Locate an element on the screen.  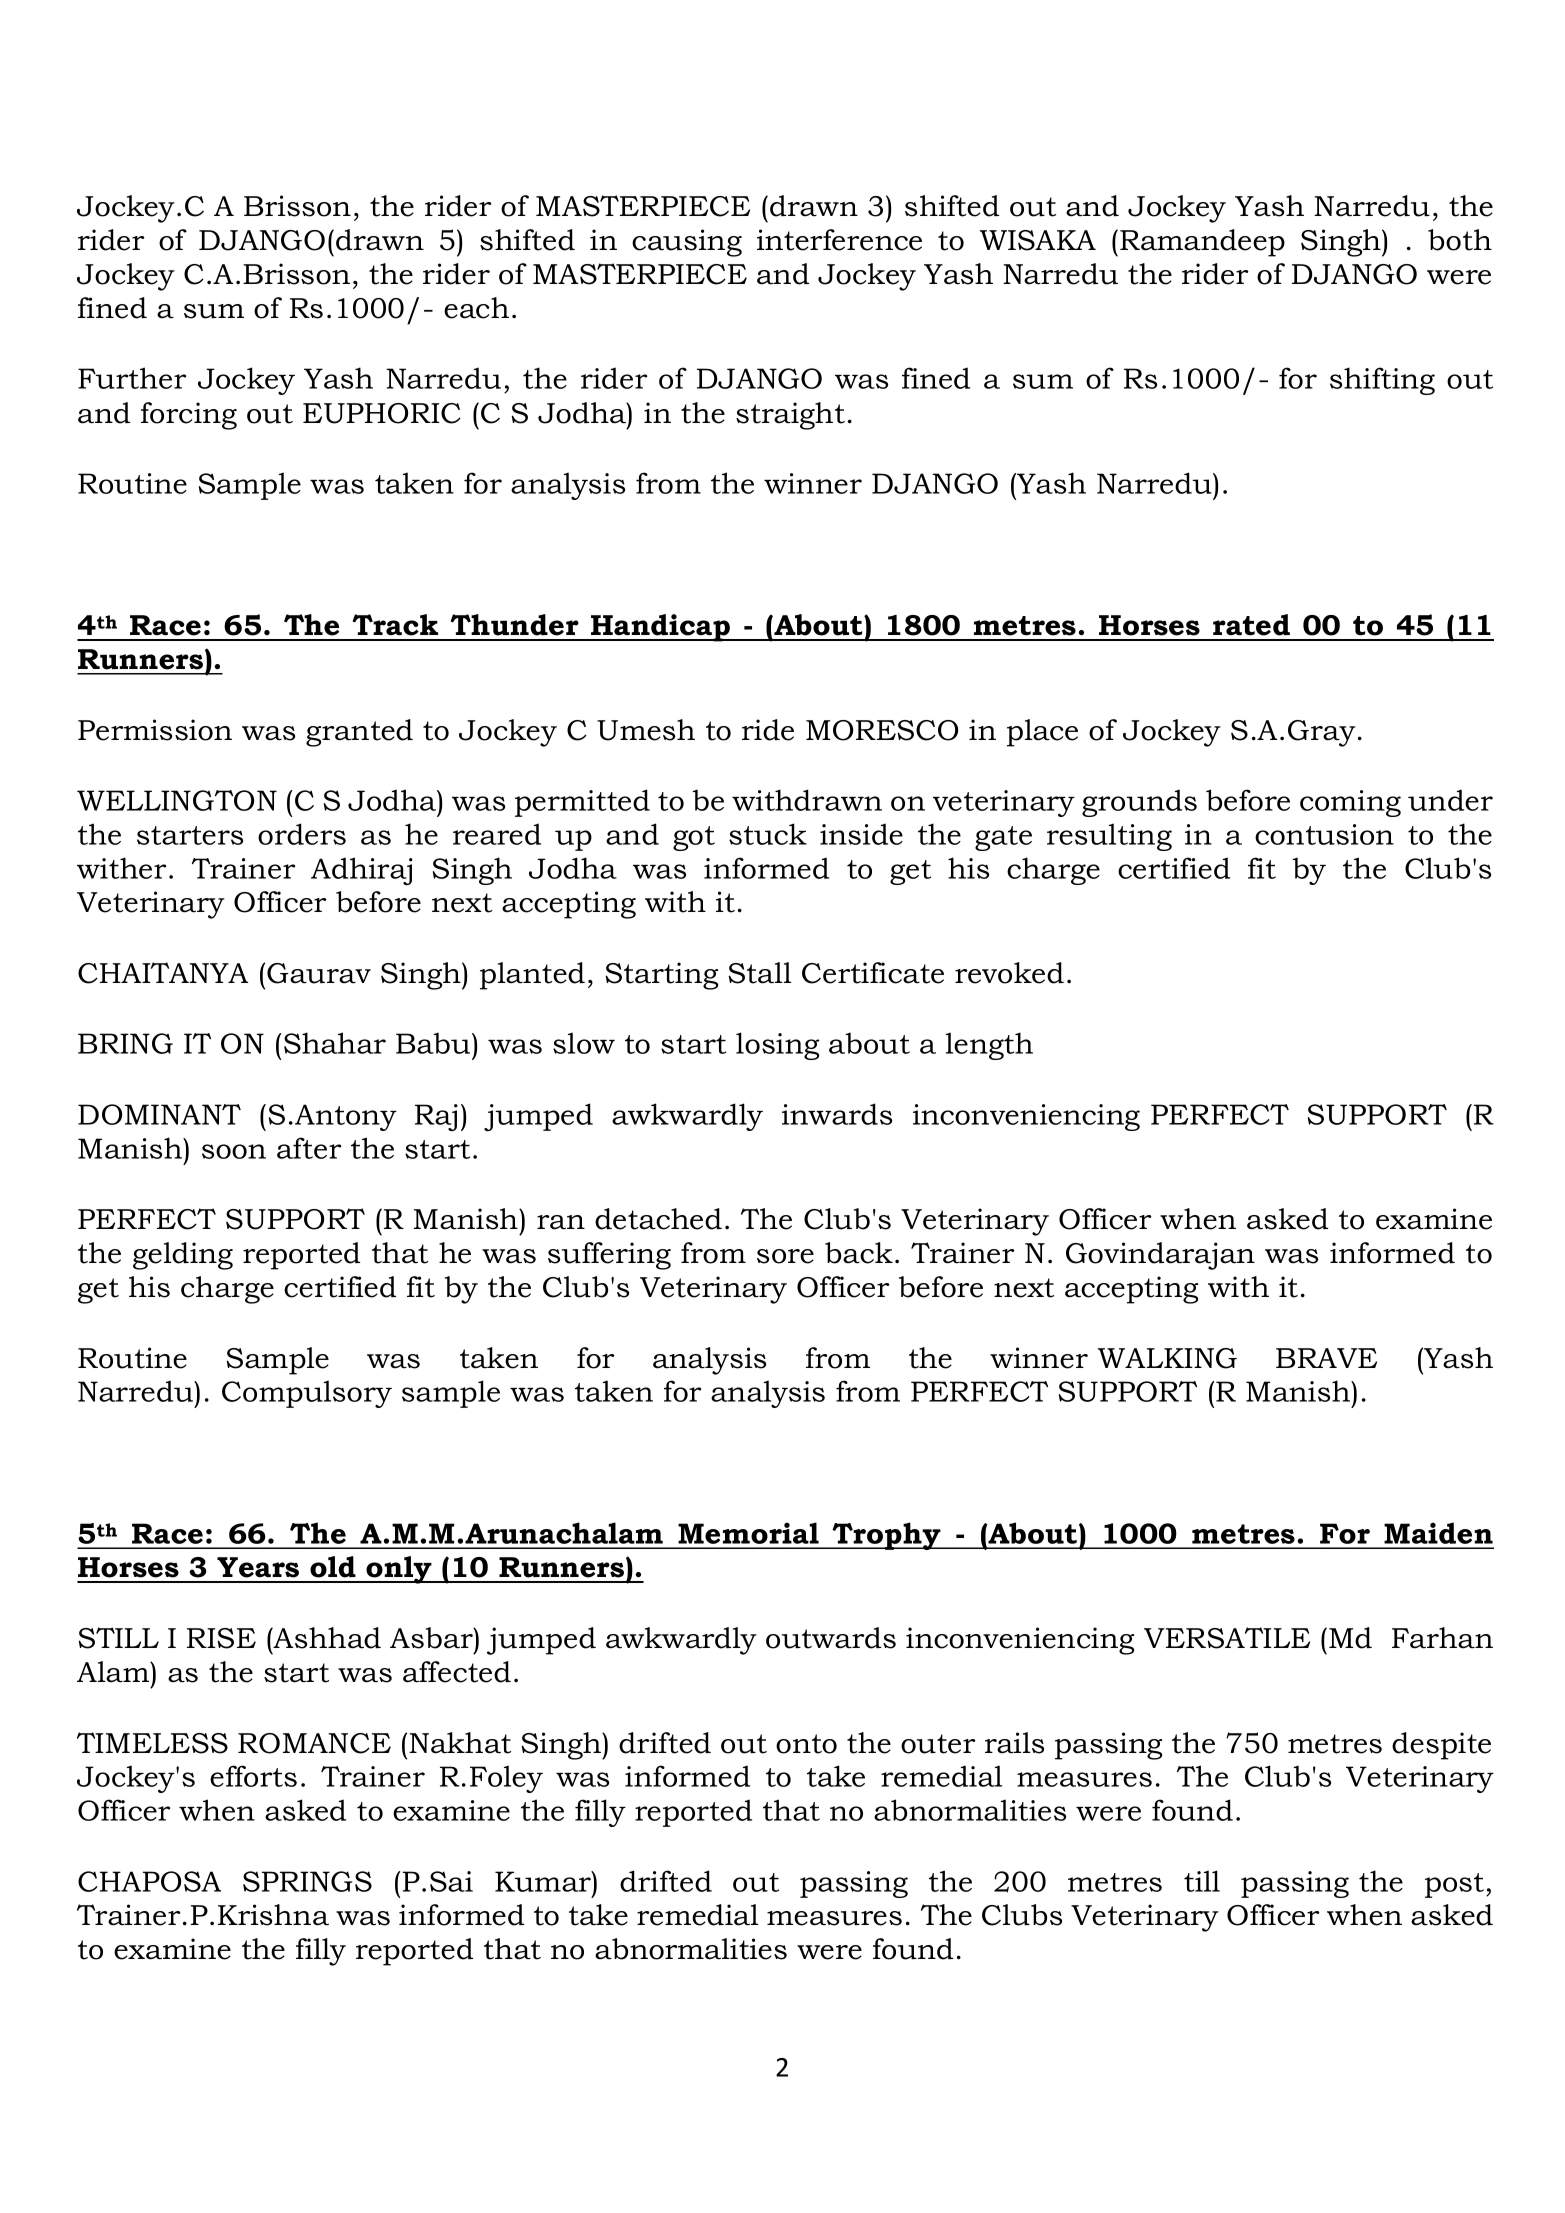
interference is located at coordinates (839, 240).
